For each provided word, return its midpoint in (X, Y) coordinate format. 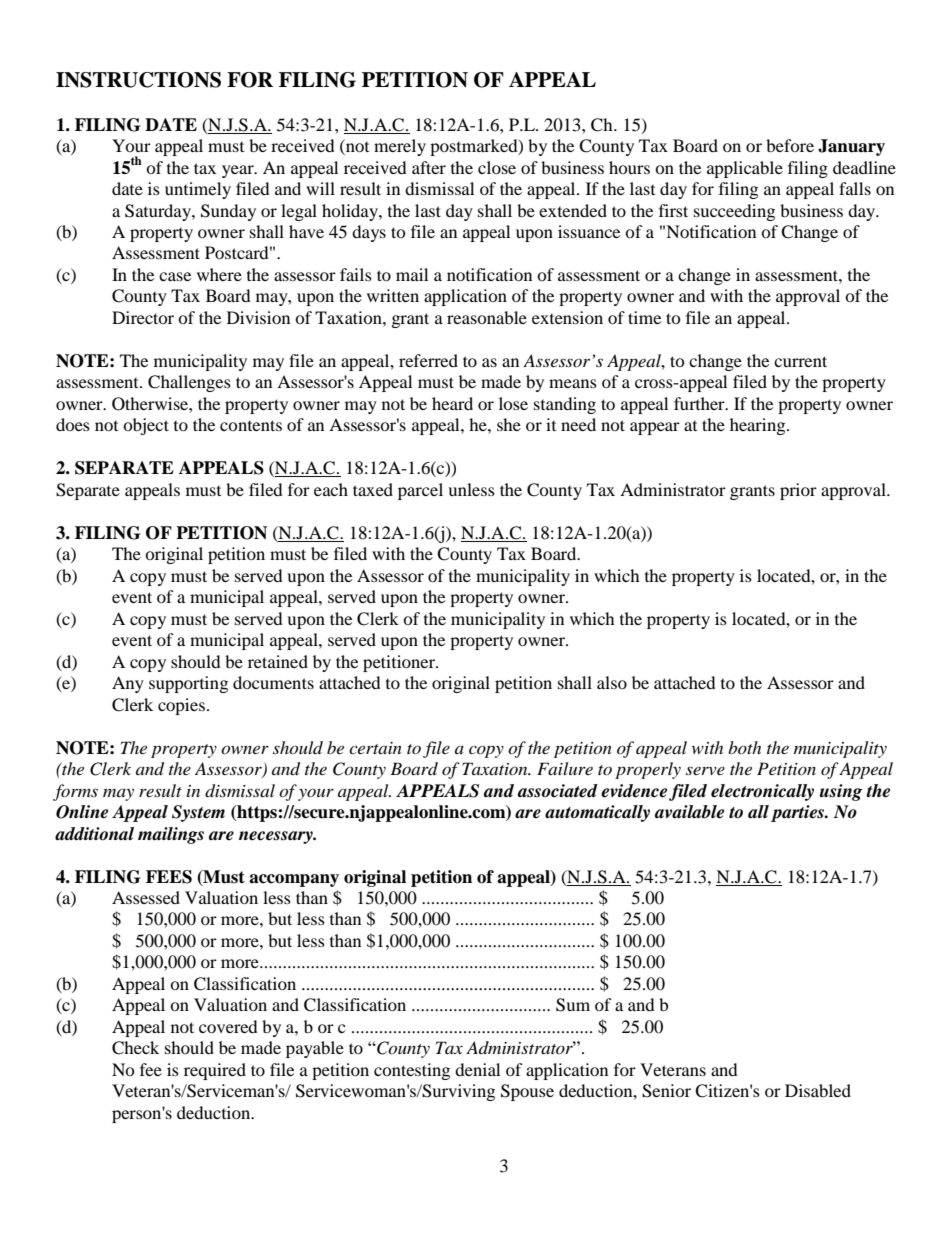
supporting (188, 684)
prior (798, 491)
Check (135, 1048)
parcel (420, 491)
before (790, 145)
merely (400, 147)
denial (477, 1069)
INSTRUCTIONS (138, 80)
